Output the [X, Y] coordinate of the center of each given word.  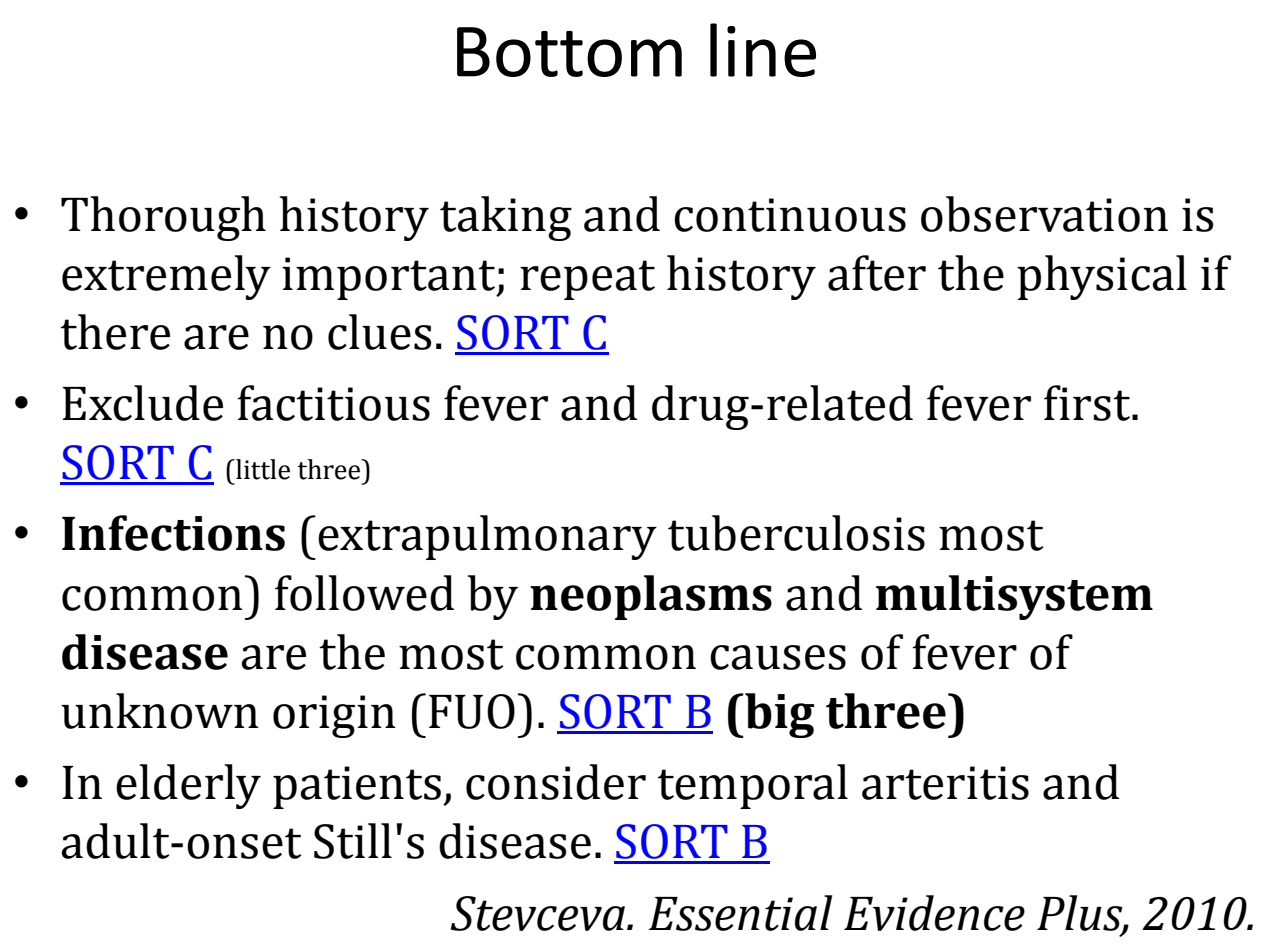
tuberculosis [796, 533]
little [262, 469]
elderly [188, 786]
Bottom [569, 52]
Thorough [163, 218]
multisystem [1014, 597]
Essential [740, 913]
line [763, 50]
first [1088, 403]
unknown [160, 711]
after [877, 273]
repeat [587, 280]
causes [778, 657]
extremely [166, 277]
